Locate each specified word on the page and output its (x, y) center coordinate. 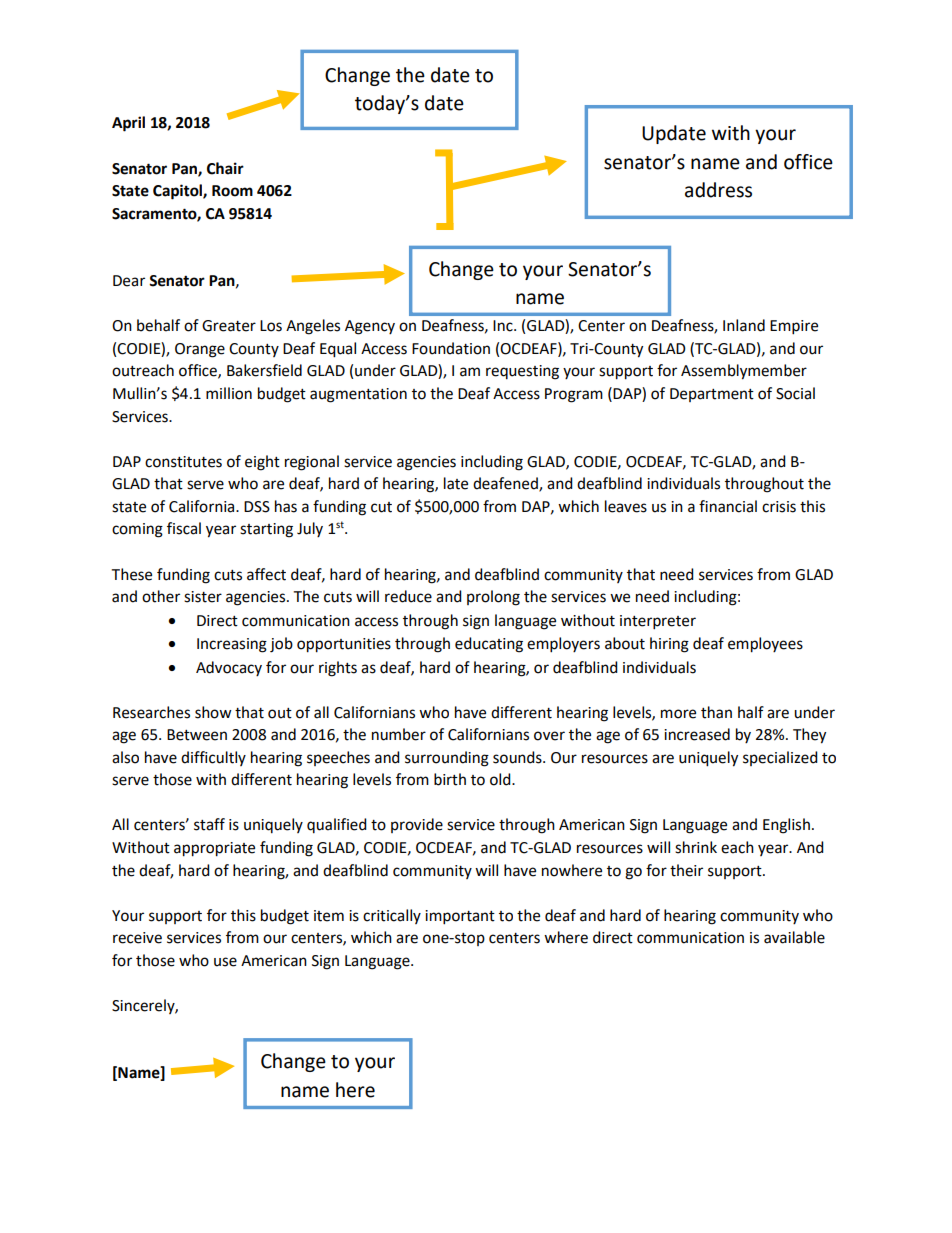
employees (765, 645)
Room (232, 191)
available (794, 937)
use (225, 962)
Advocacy (229, 668)
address (718, 190)
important (460, 917)
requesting (522, 372)
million (229, 393)
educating (489, 645)
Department (712, 395)
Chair (225, 168)
